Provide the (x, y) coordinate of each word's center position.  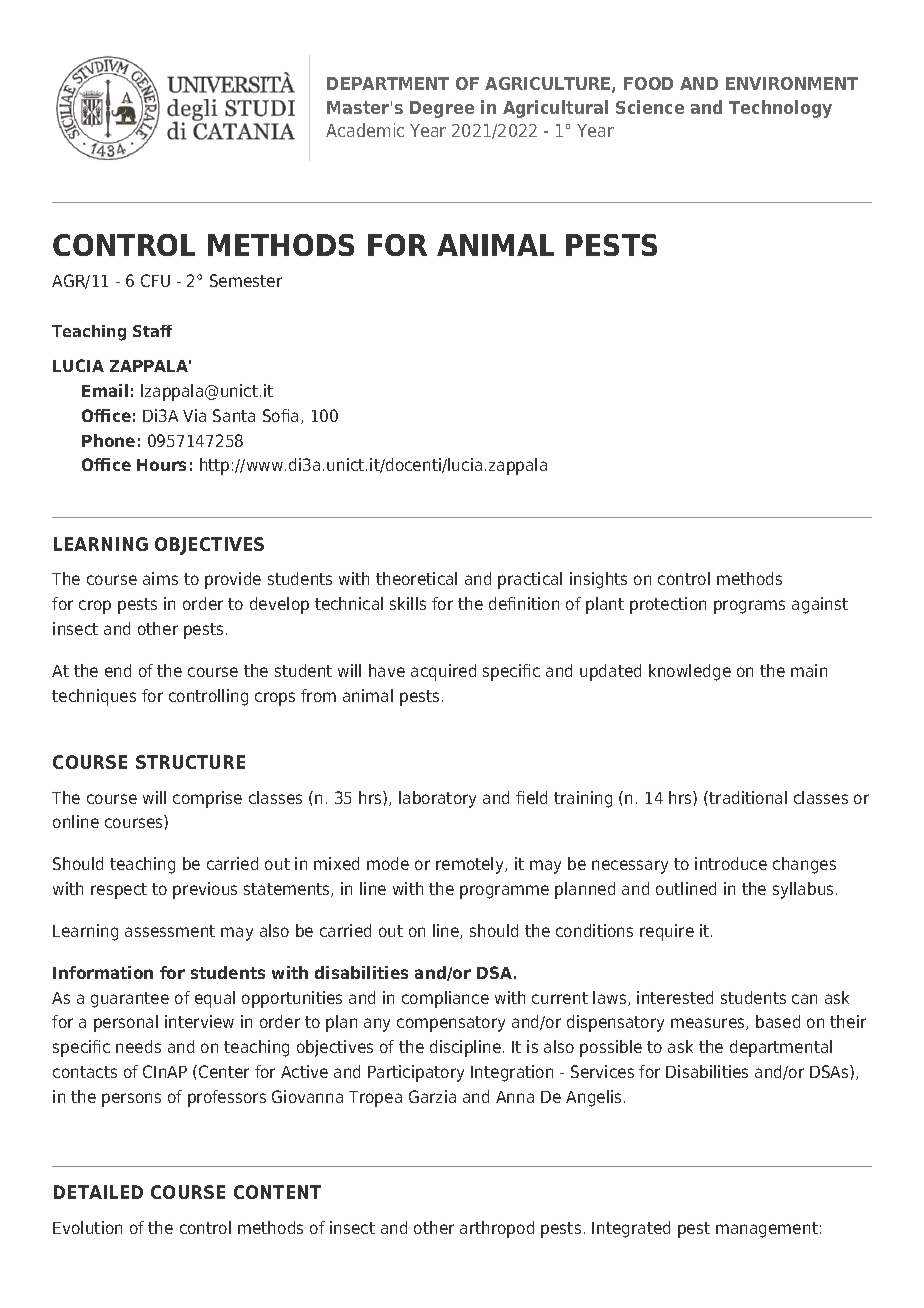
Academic (365, 130)
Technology (780, 109)
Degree (442, 109)
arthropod (497, 1229)
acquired (443, 672)
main (809, 670)
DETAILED (98, 1192)
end (118, 670)
